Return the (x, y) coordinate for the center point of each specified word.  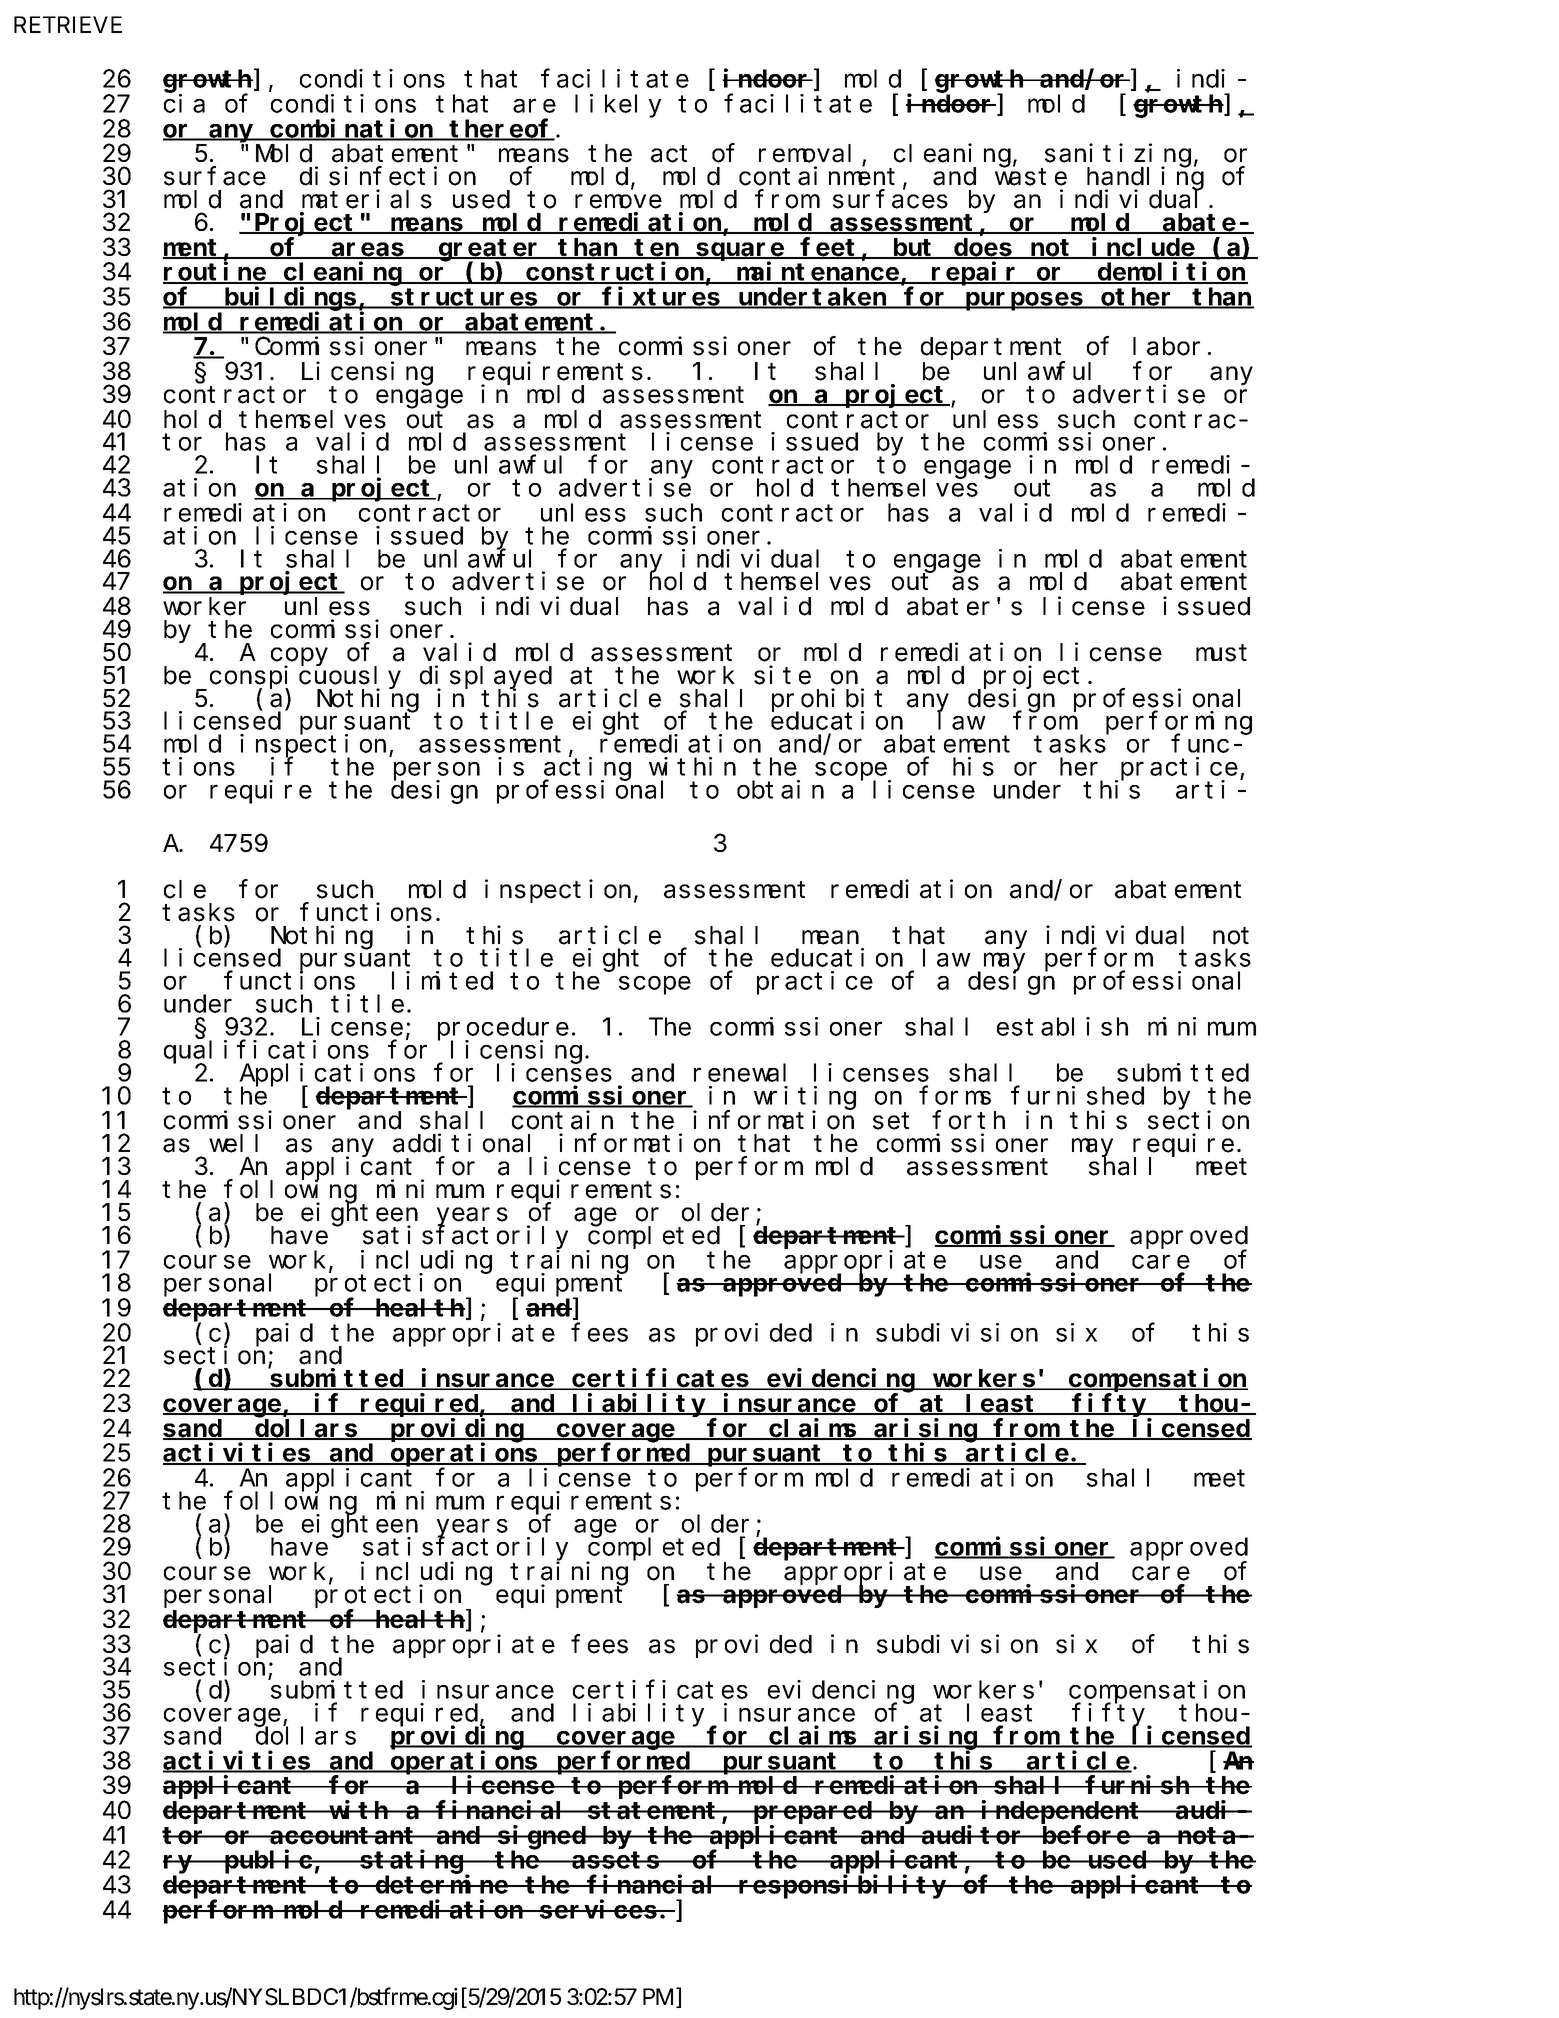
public (268, 1862)
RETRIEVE (68, 24)
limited (442, 980)
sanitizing (1118, 156)
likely (618, 106)
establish (1062, 1026)
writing (805, 1098)
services (599, 1909)
